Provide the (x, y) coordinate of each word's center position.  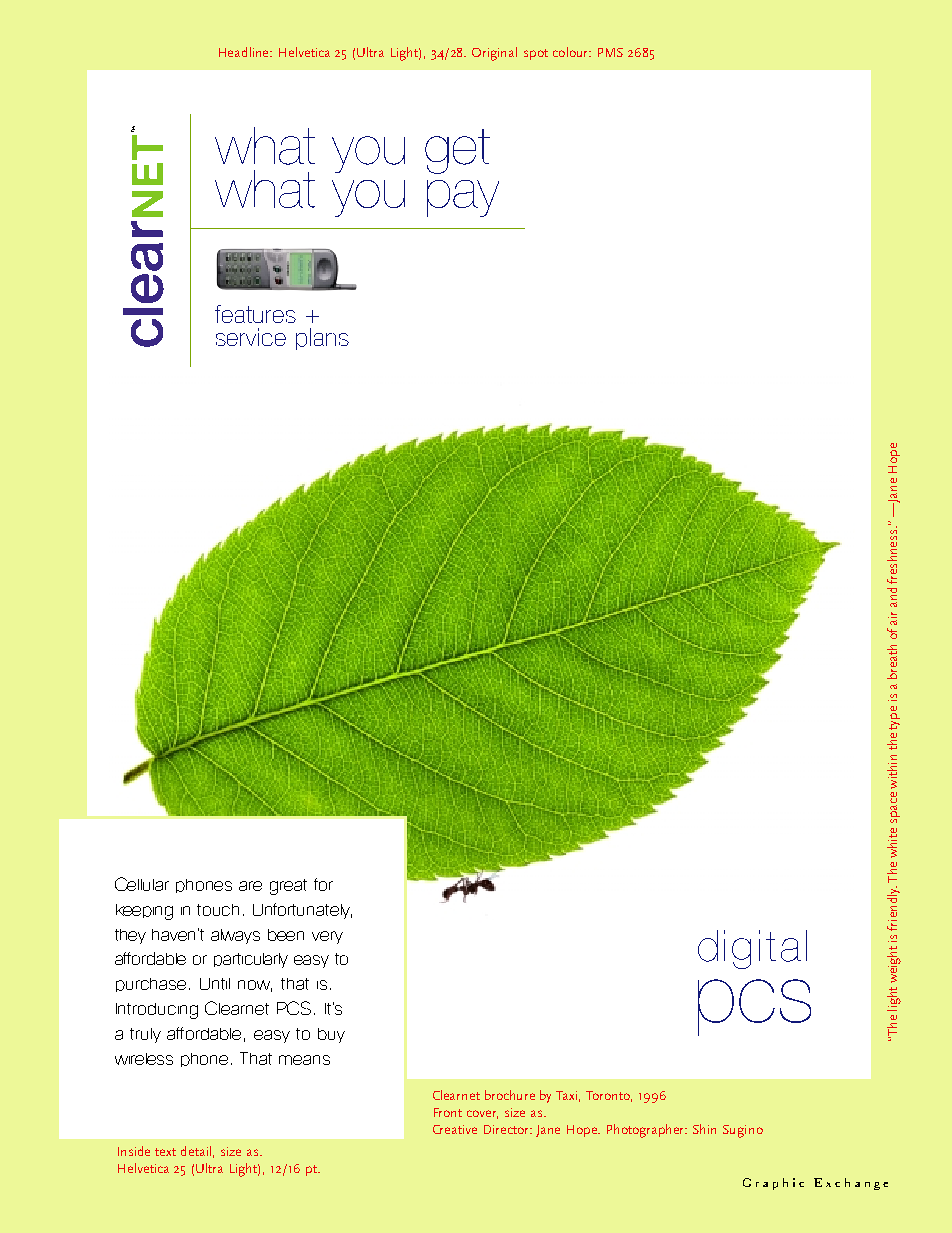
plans (322, 339)
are (250, 886)
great (288, 887)
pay (463, 198)
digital (752, 949)
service (251, 337)
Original (494, 54)
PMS (610, 52)
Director (508, 1129)
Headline (245, 52)
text (165, 1152)
